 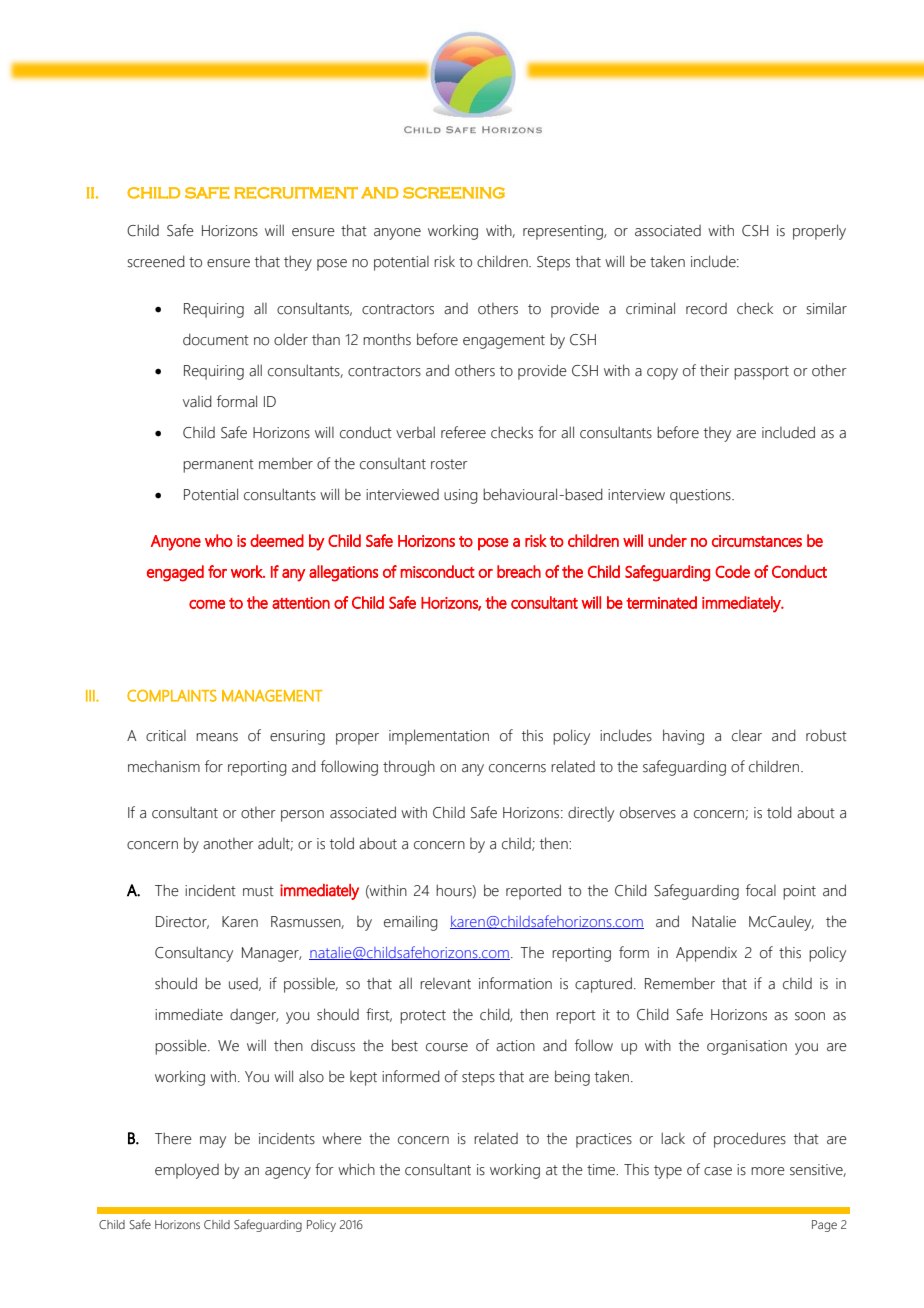 I want to click on which, so click(x=356, y=1169).
